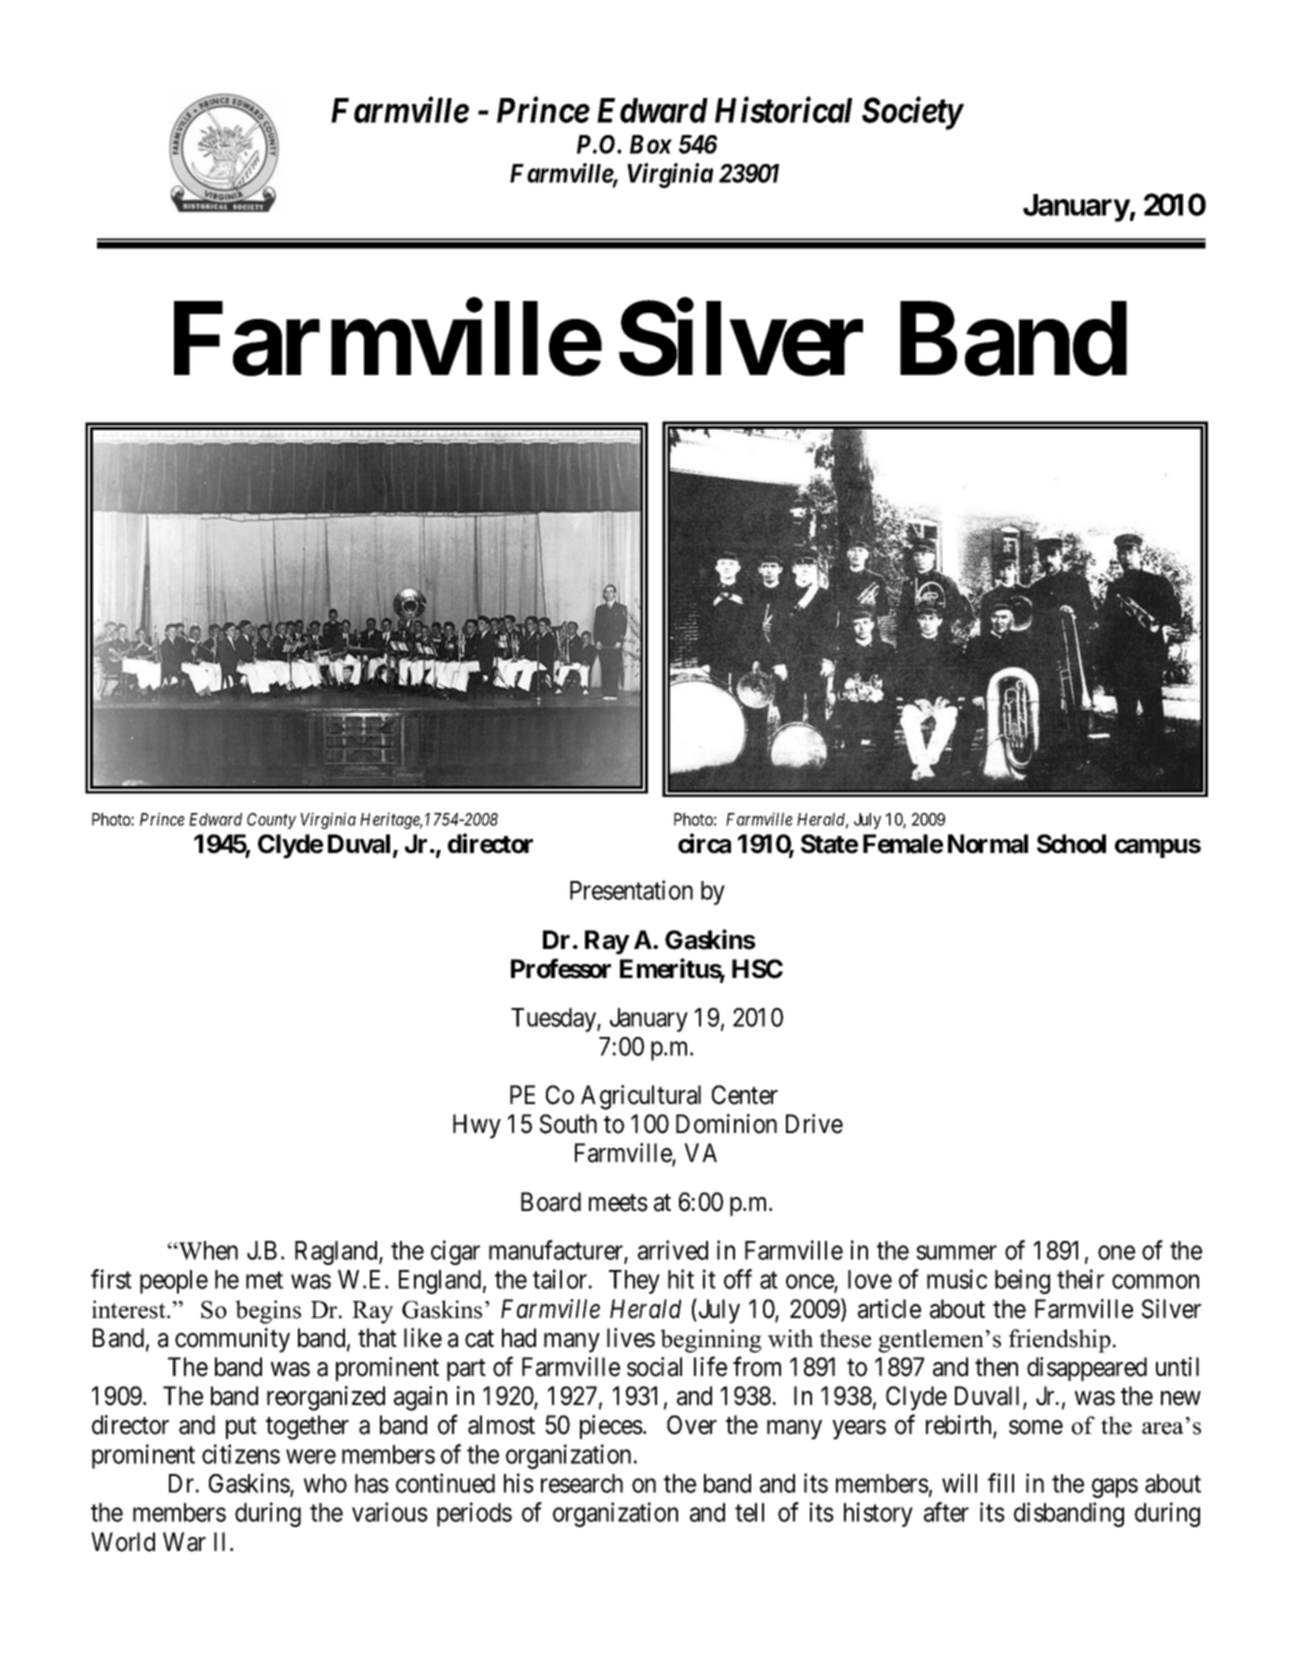  I want to click on School, so click(1071, 844).
